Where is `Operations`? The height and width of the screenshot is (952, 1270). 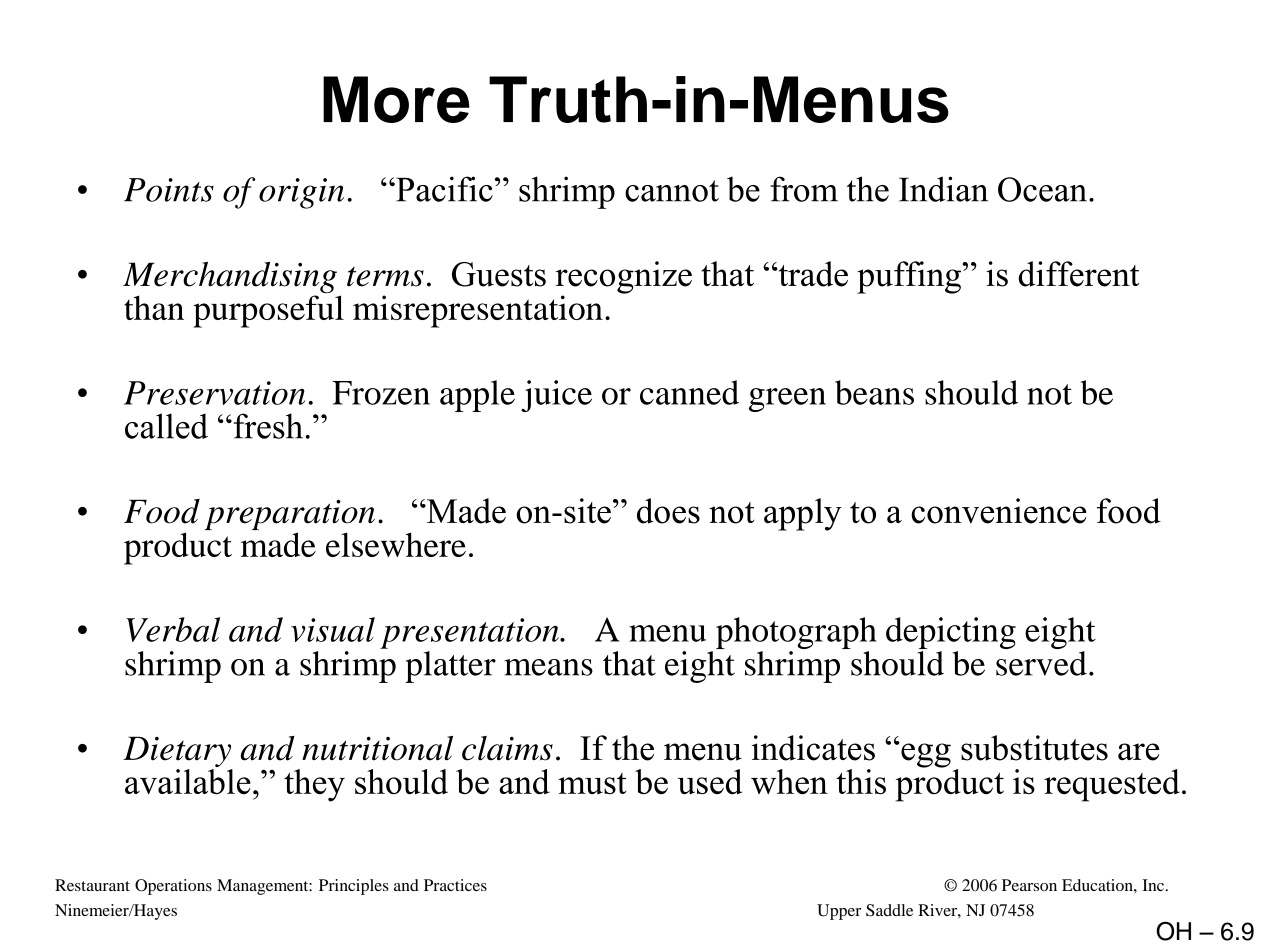
Operations is located at coordinates (173, 887).
